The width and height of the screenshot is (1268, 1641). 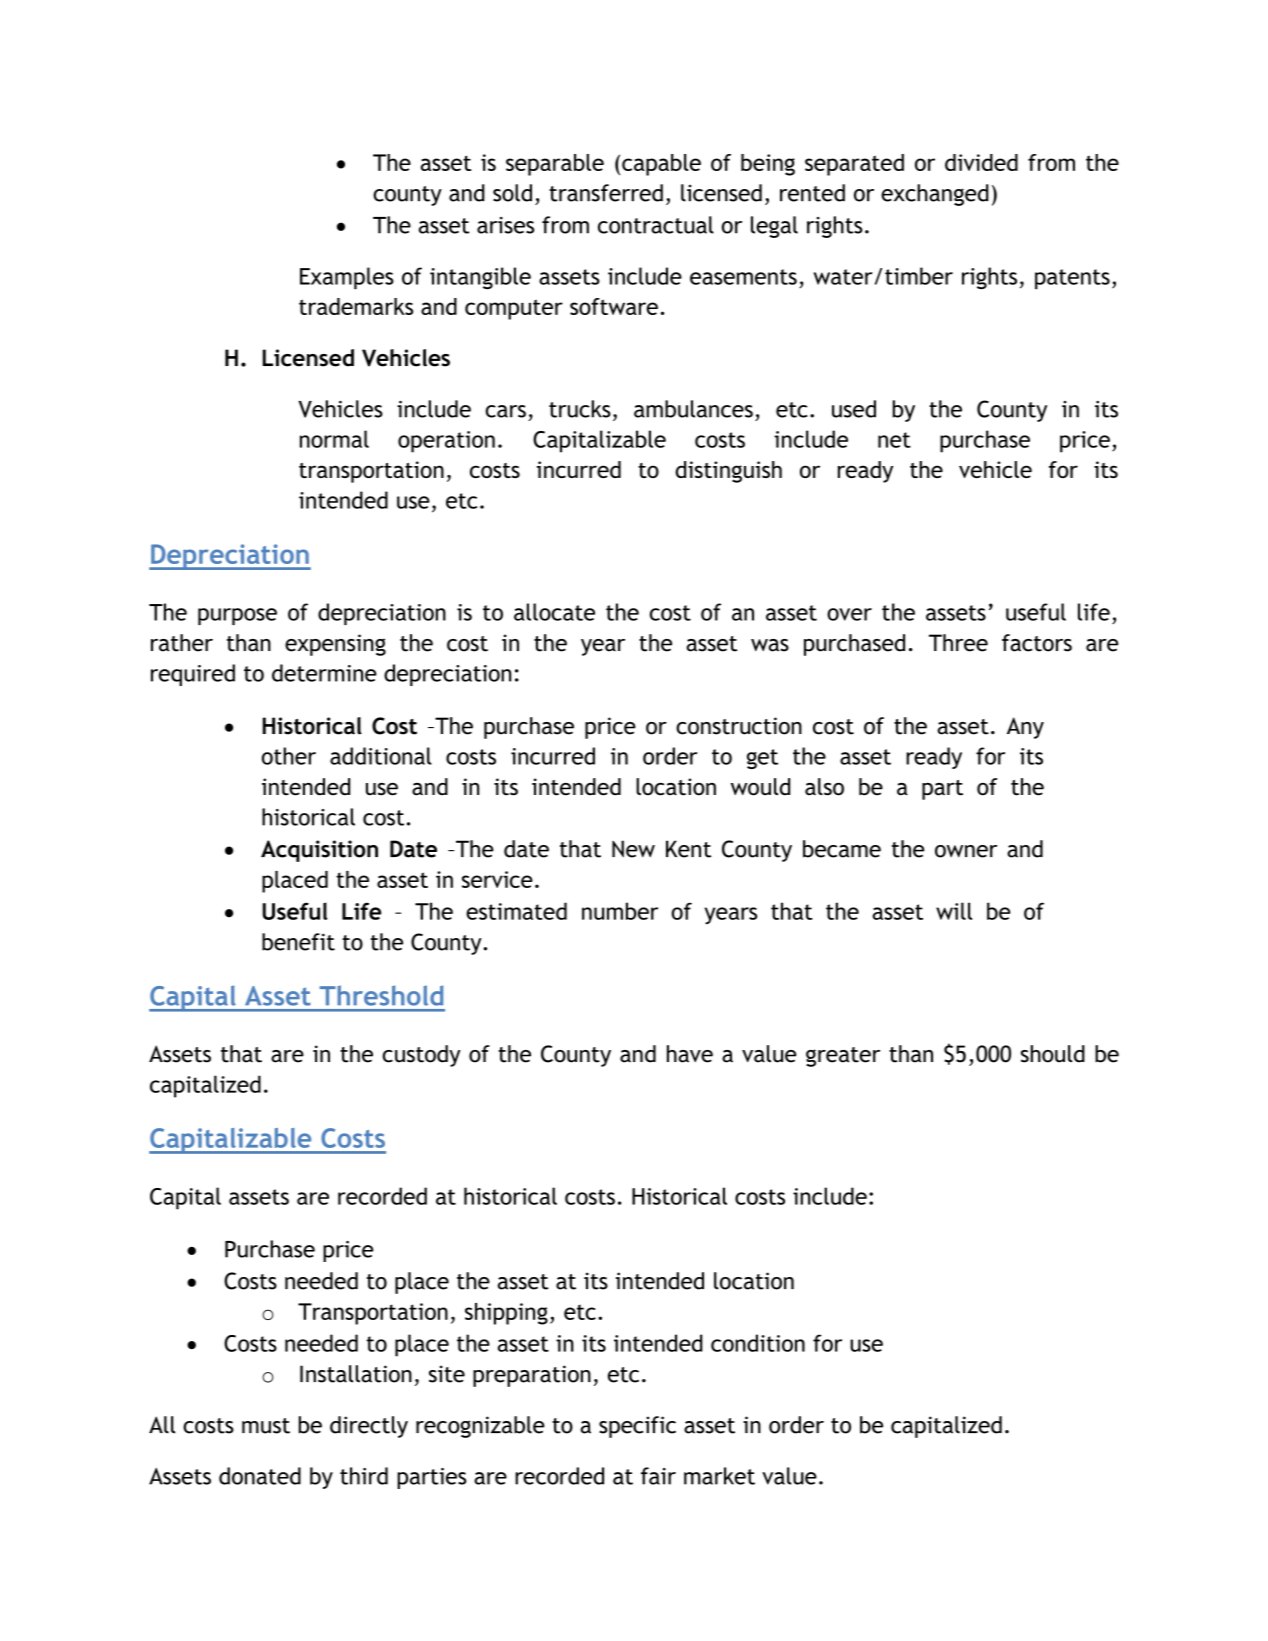 I want to click on determine, so click(x=324, y=673).
